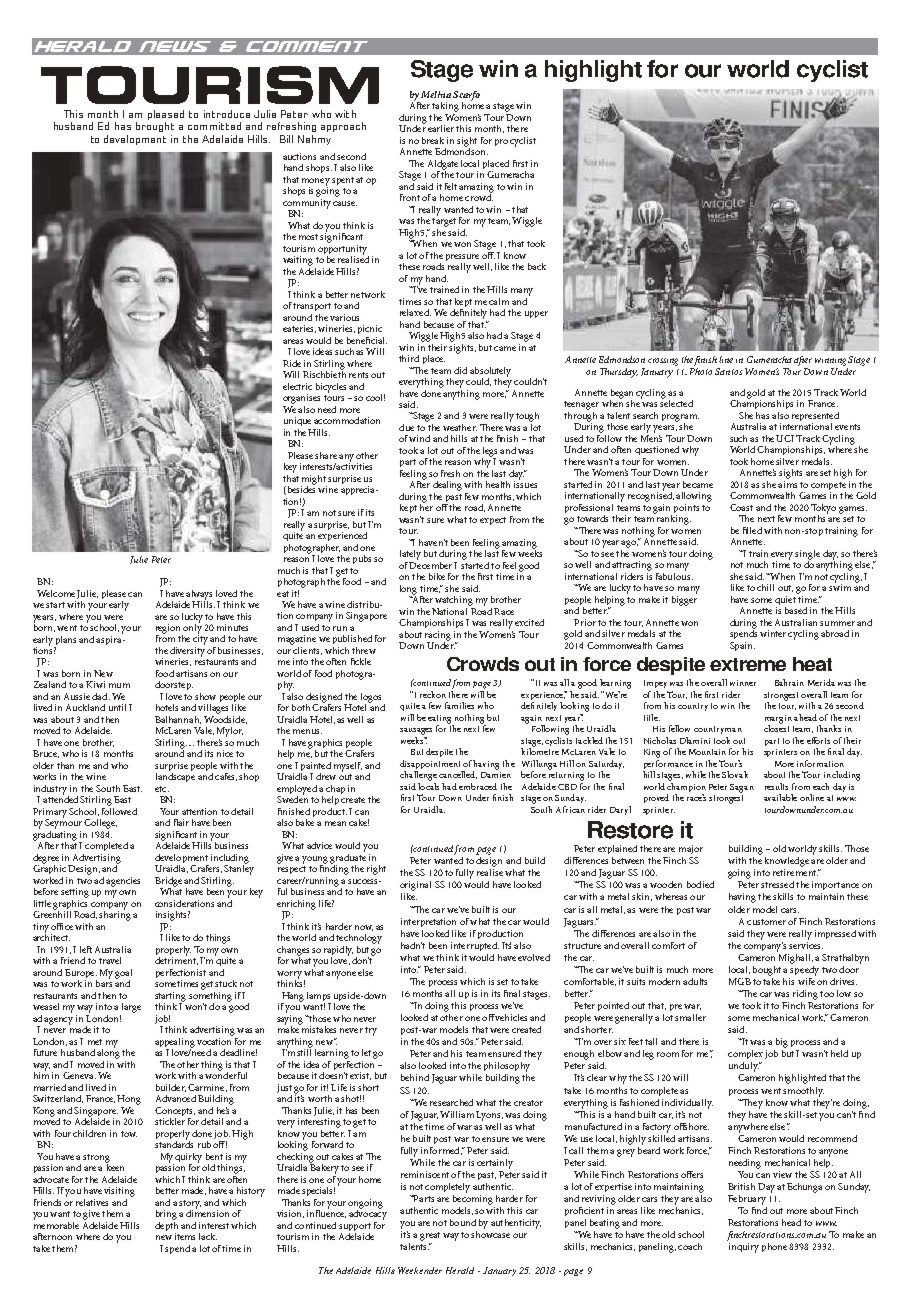 This screenshot has height=1316, width=911. I want to click on earlier, so click(441, 128).
